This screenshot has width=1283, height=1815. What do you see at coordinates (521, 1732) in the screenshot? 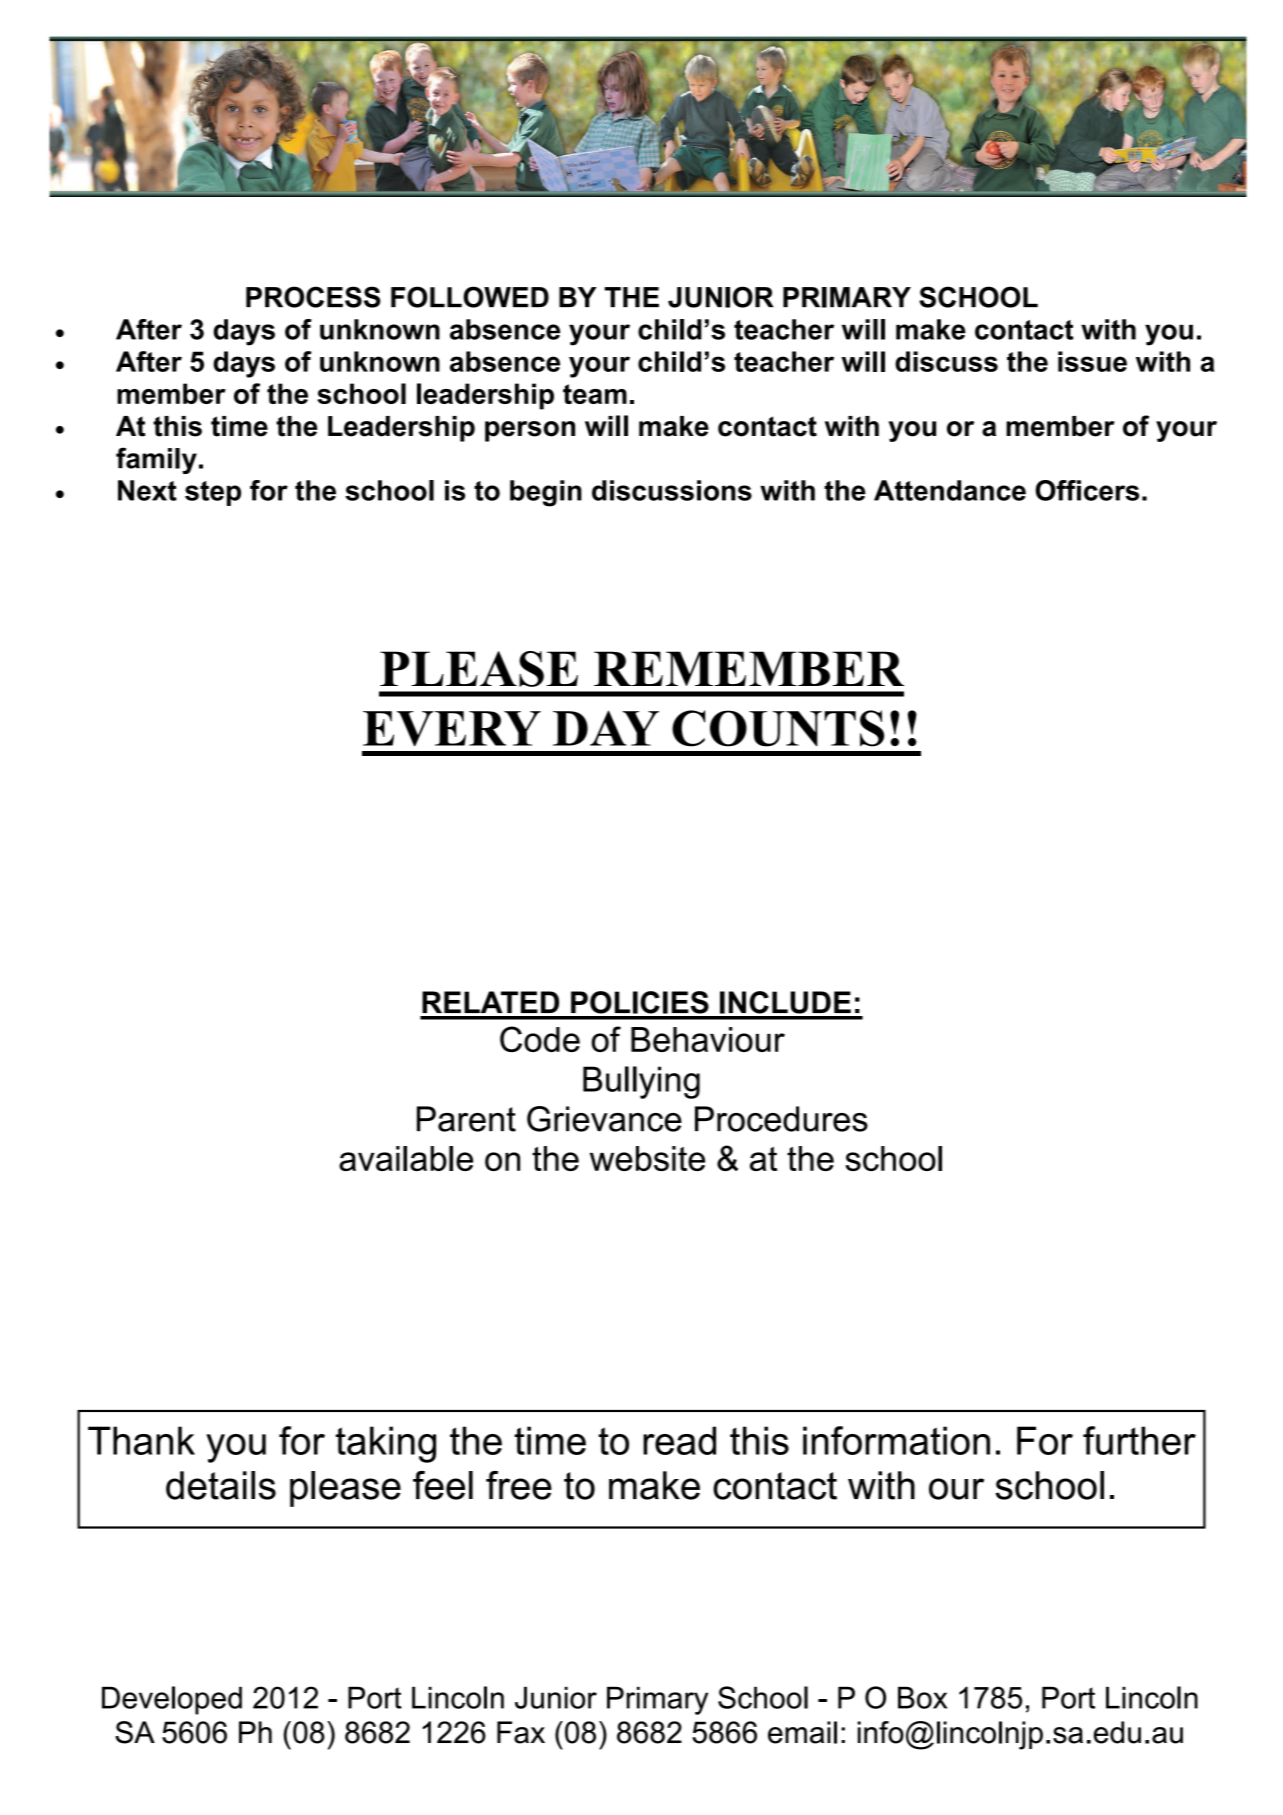
I see `Fax` at bounding box center [521, 1732].
